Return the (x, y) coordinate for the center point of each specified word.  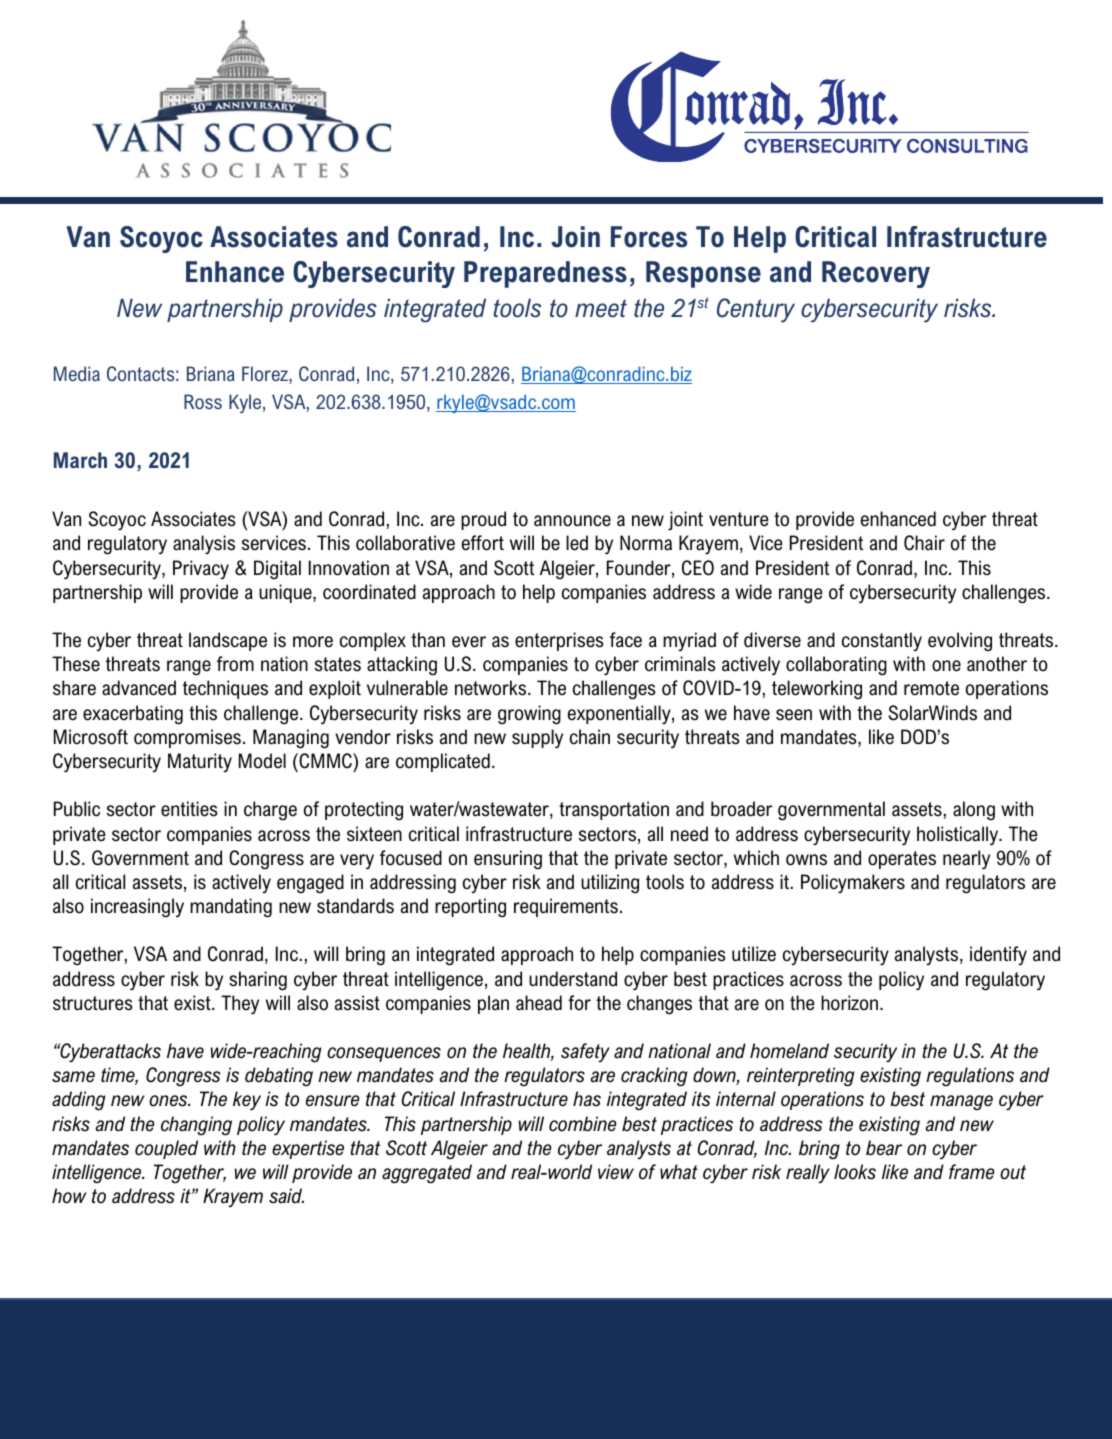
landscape (228, 641)
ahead (539, 1003)
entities (189, 809)
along (974, 810)
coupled (166, 1149)
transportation (614, 810)
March (80, 460)
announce (572, 521)
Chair (924, 543)
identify (998, 955)
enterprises (559, 641)
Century (756, 310)
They (240, 1004)
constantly (882, 641)
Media (77, 373)
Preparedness (545, 274)
